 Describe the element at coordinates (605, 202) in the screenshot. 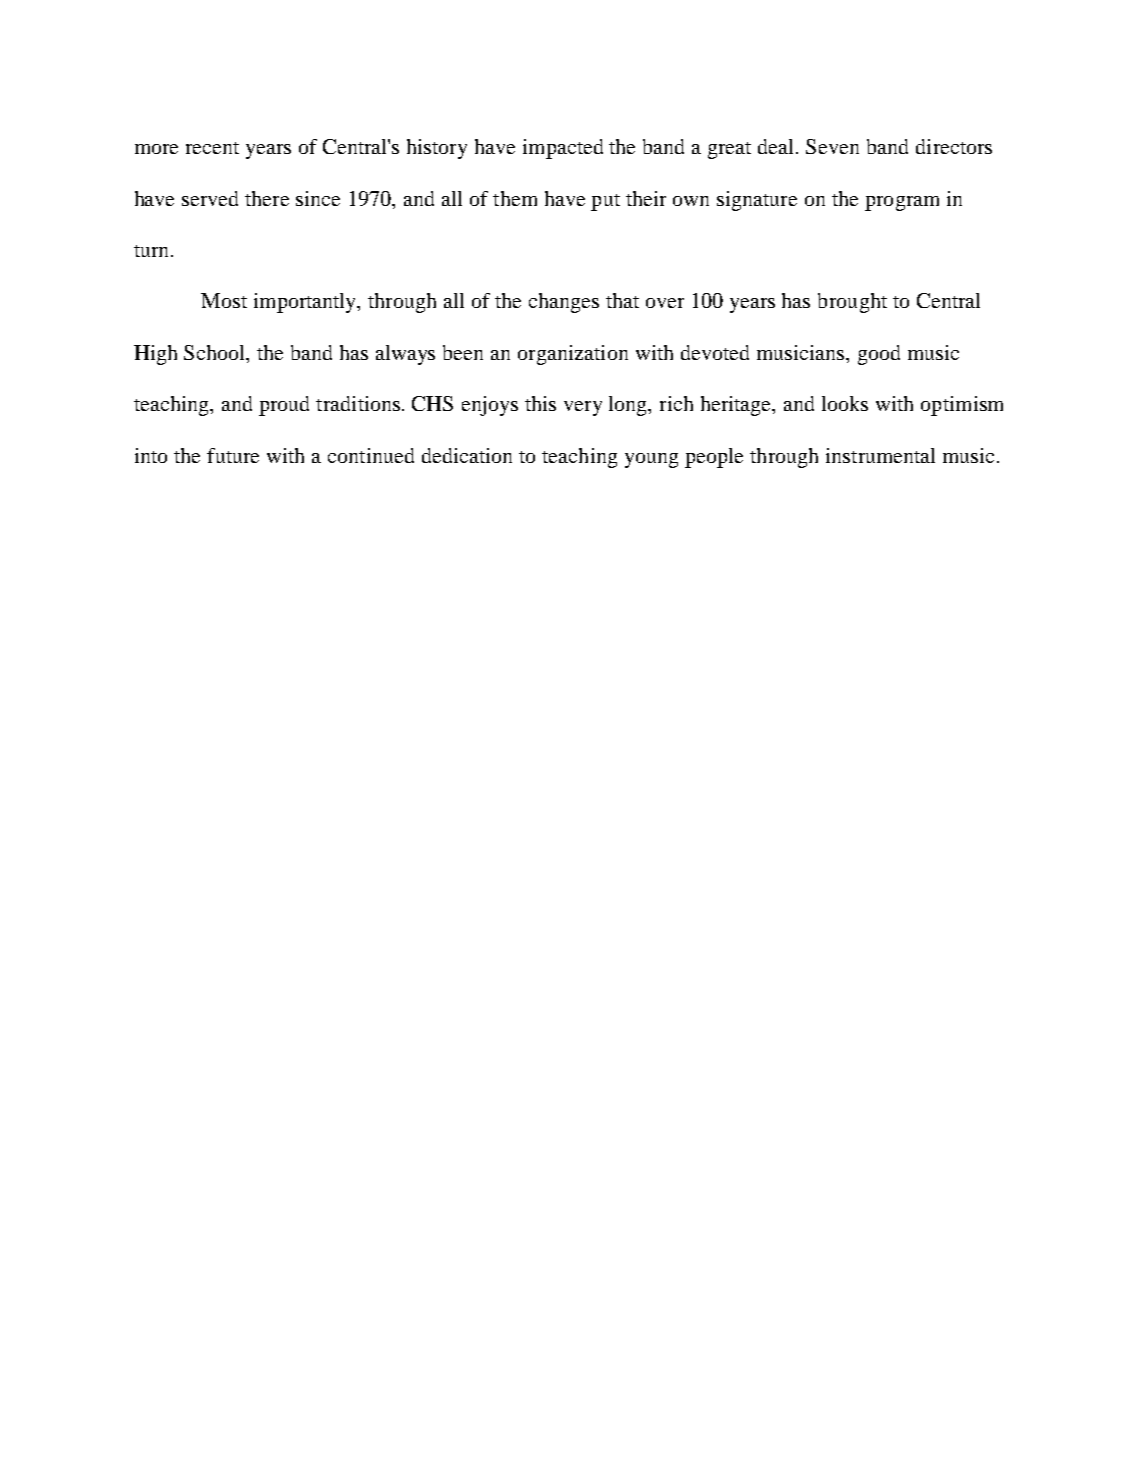

I see `put` at that location.
